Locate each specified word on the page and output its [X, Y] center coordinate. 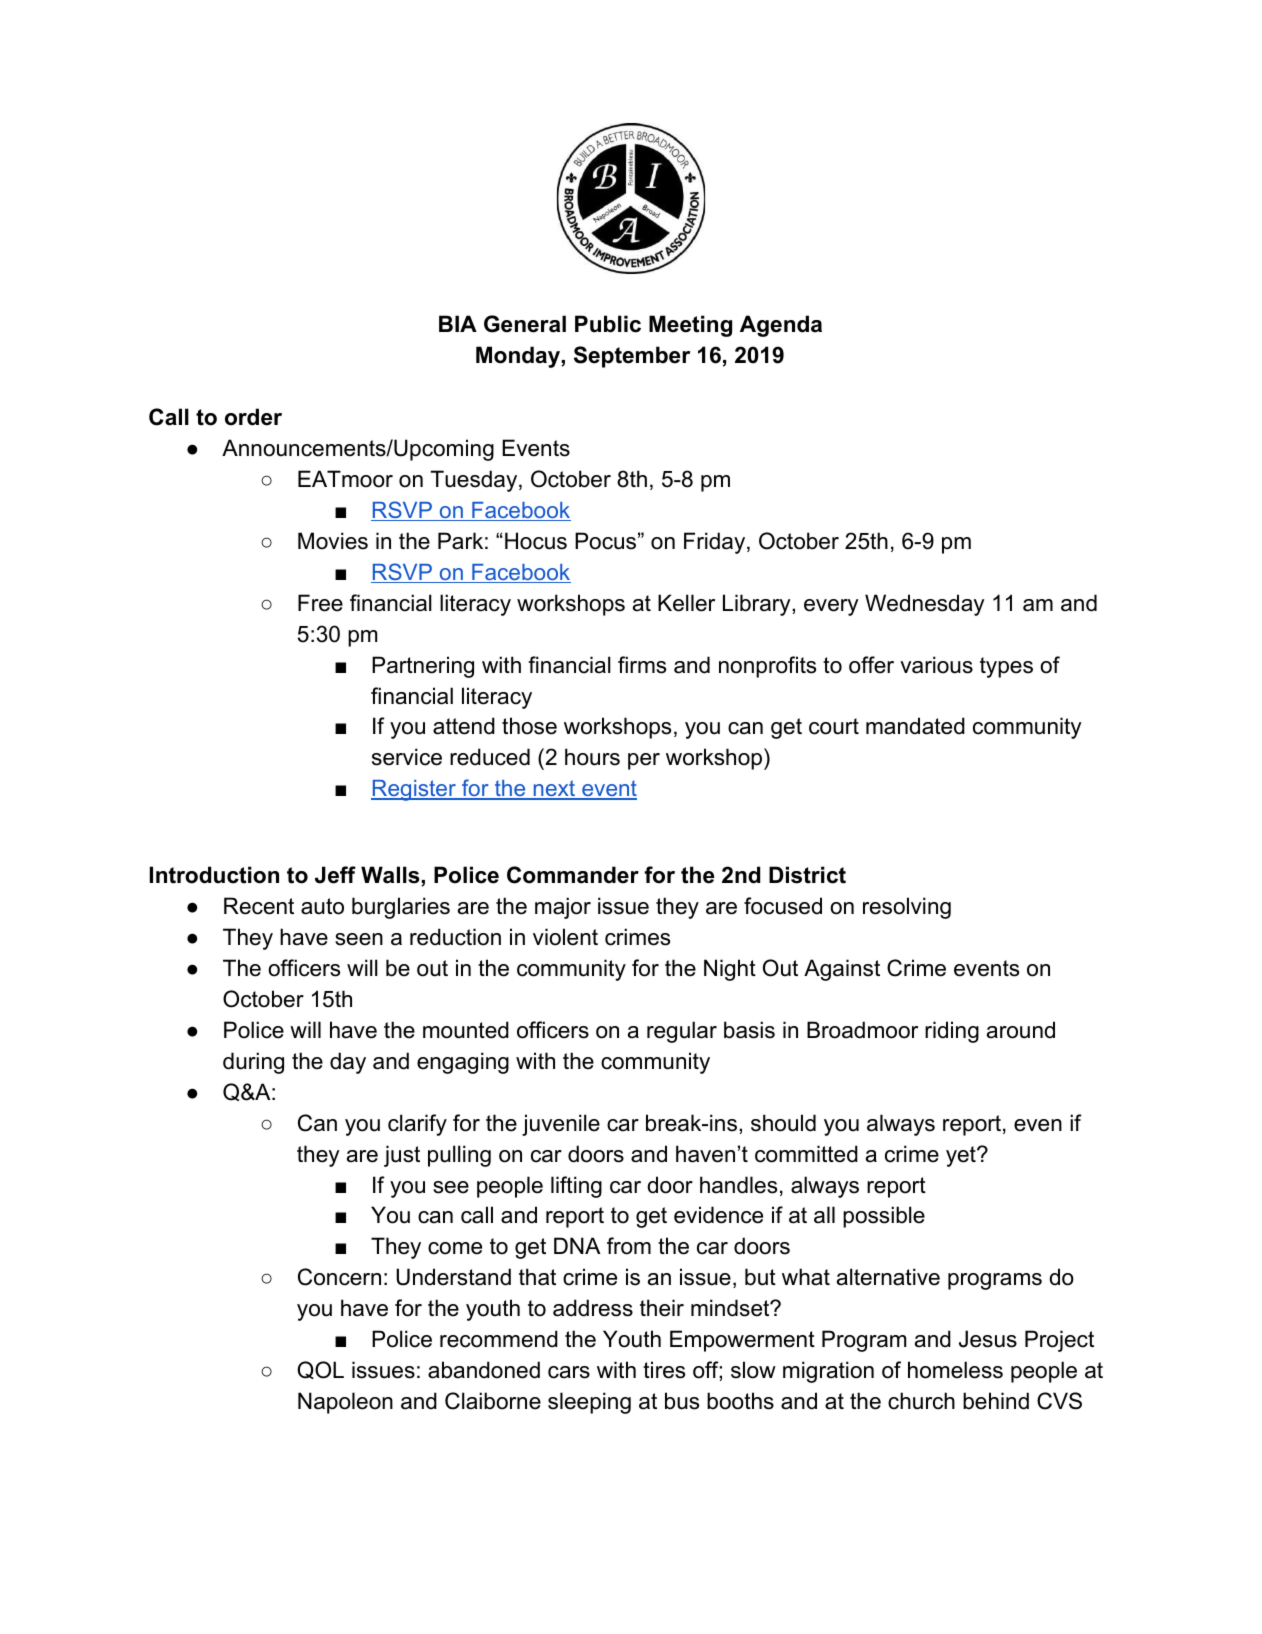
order [253, 417]
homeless [955, 1370]
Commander [573, 875]
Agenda [781, 326]
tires [664, 1370]
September [632, 357]
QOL [320, 1370]
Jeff [335, 875]
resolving [907, 908]
